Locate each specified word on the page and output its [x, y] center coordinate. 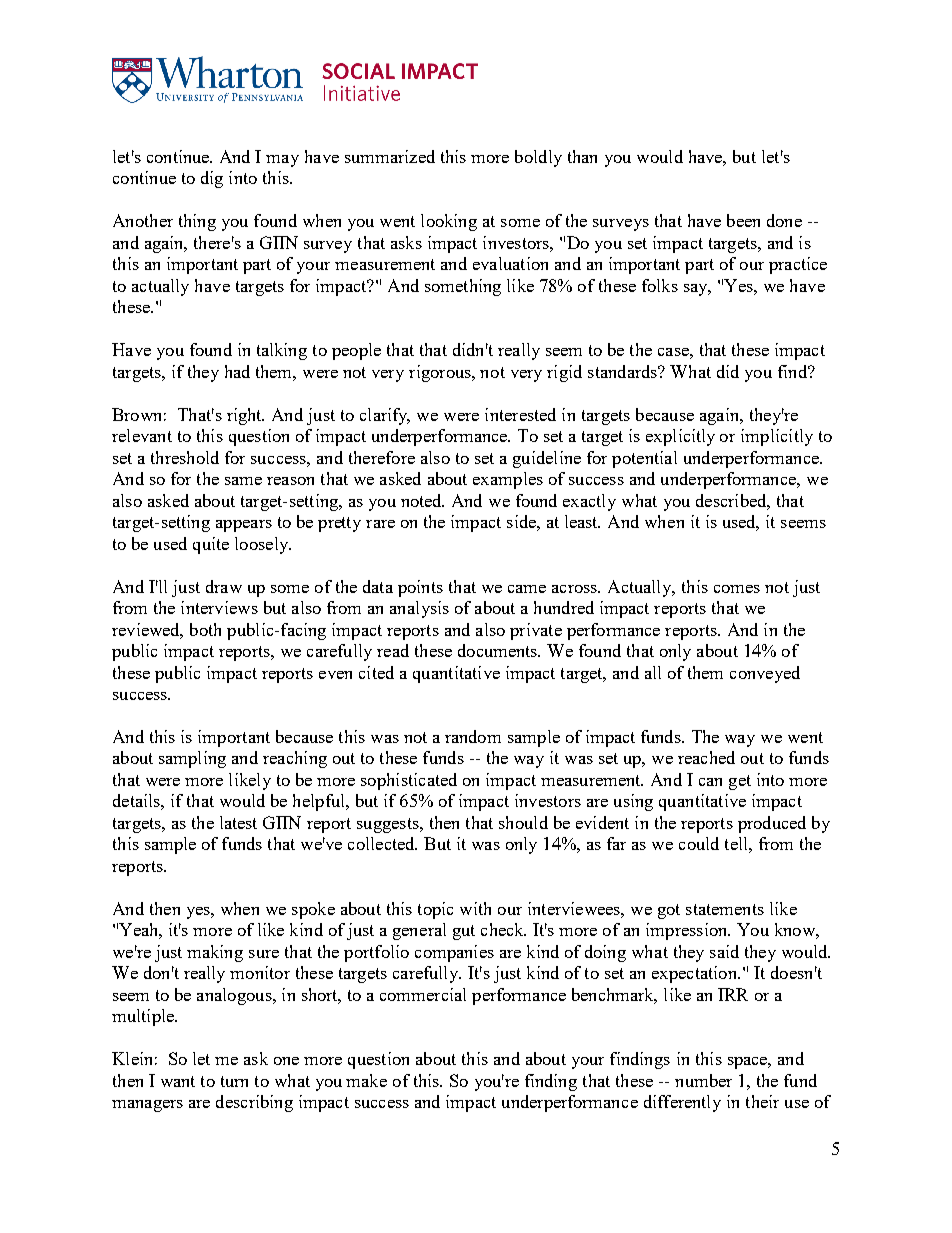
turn [234, 1081]
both [205, 629]
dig [212, 179]
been [743, 220]
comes [737, 589]
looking [449, 222]
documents [499, 650]
